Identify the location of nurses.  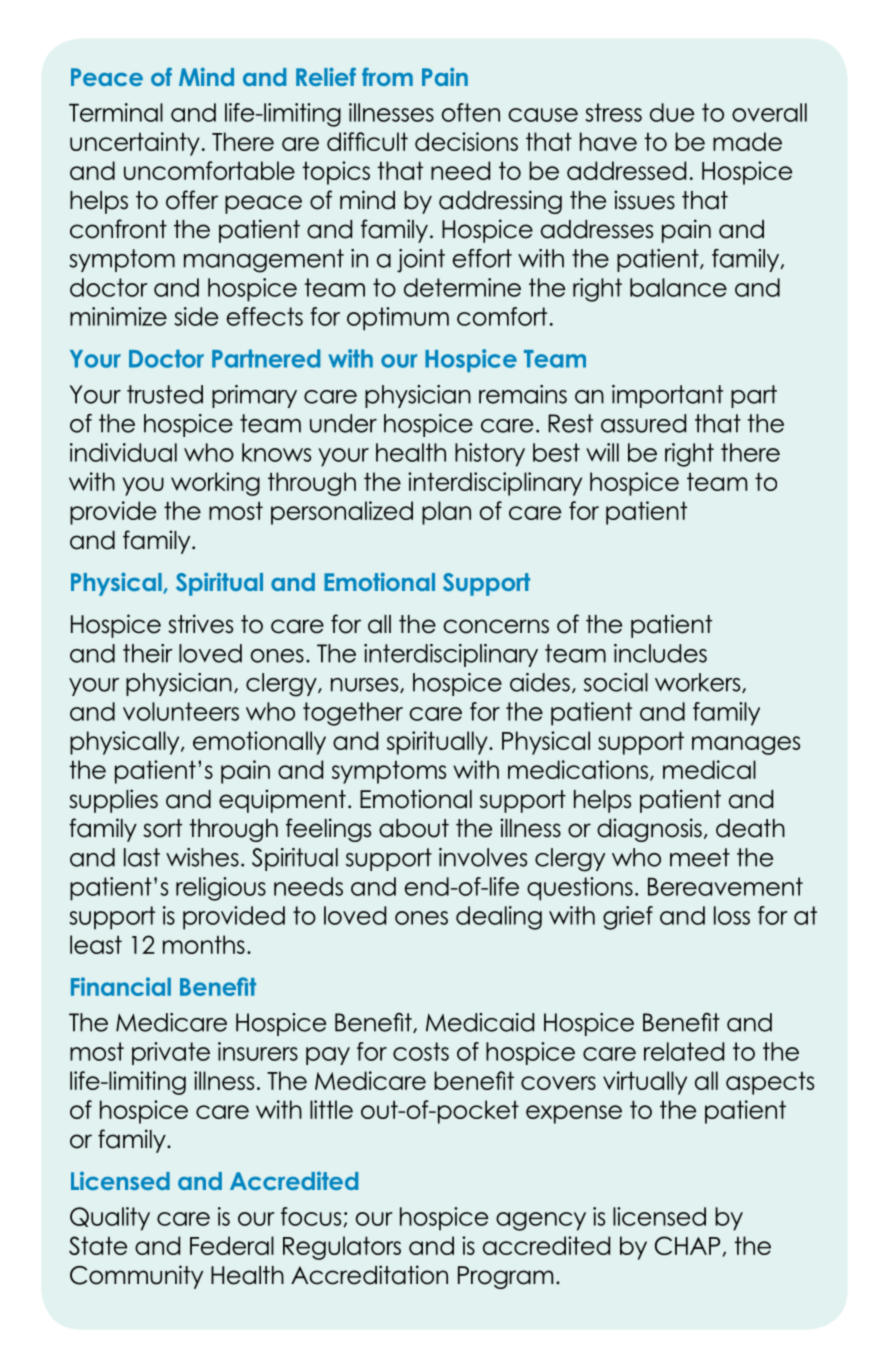
(366, 685).
